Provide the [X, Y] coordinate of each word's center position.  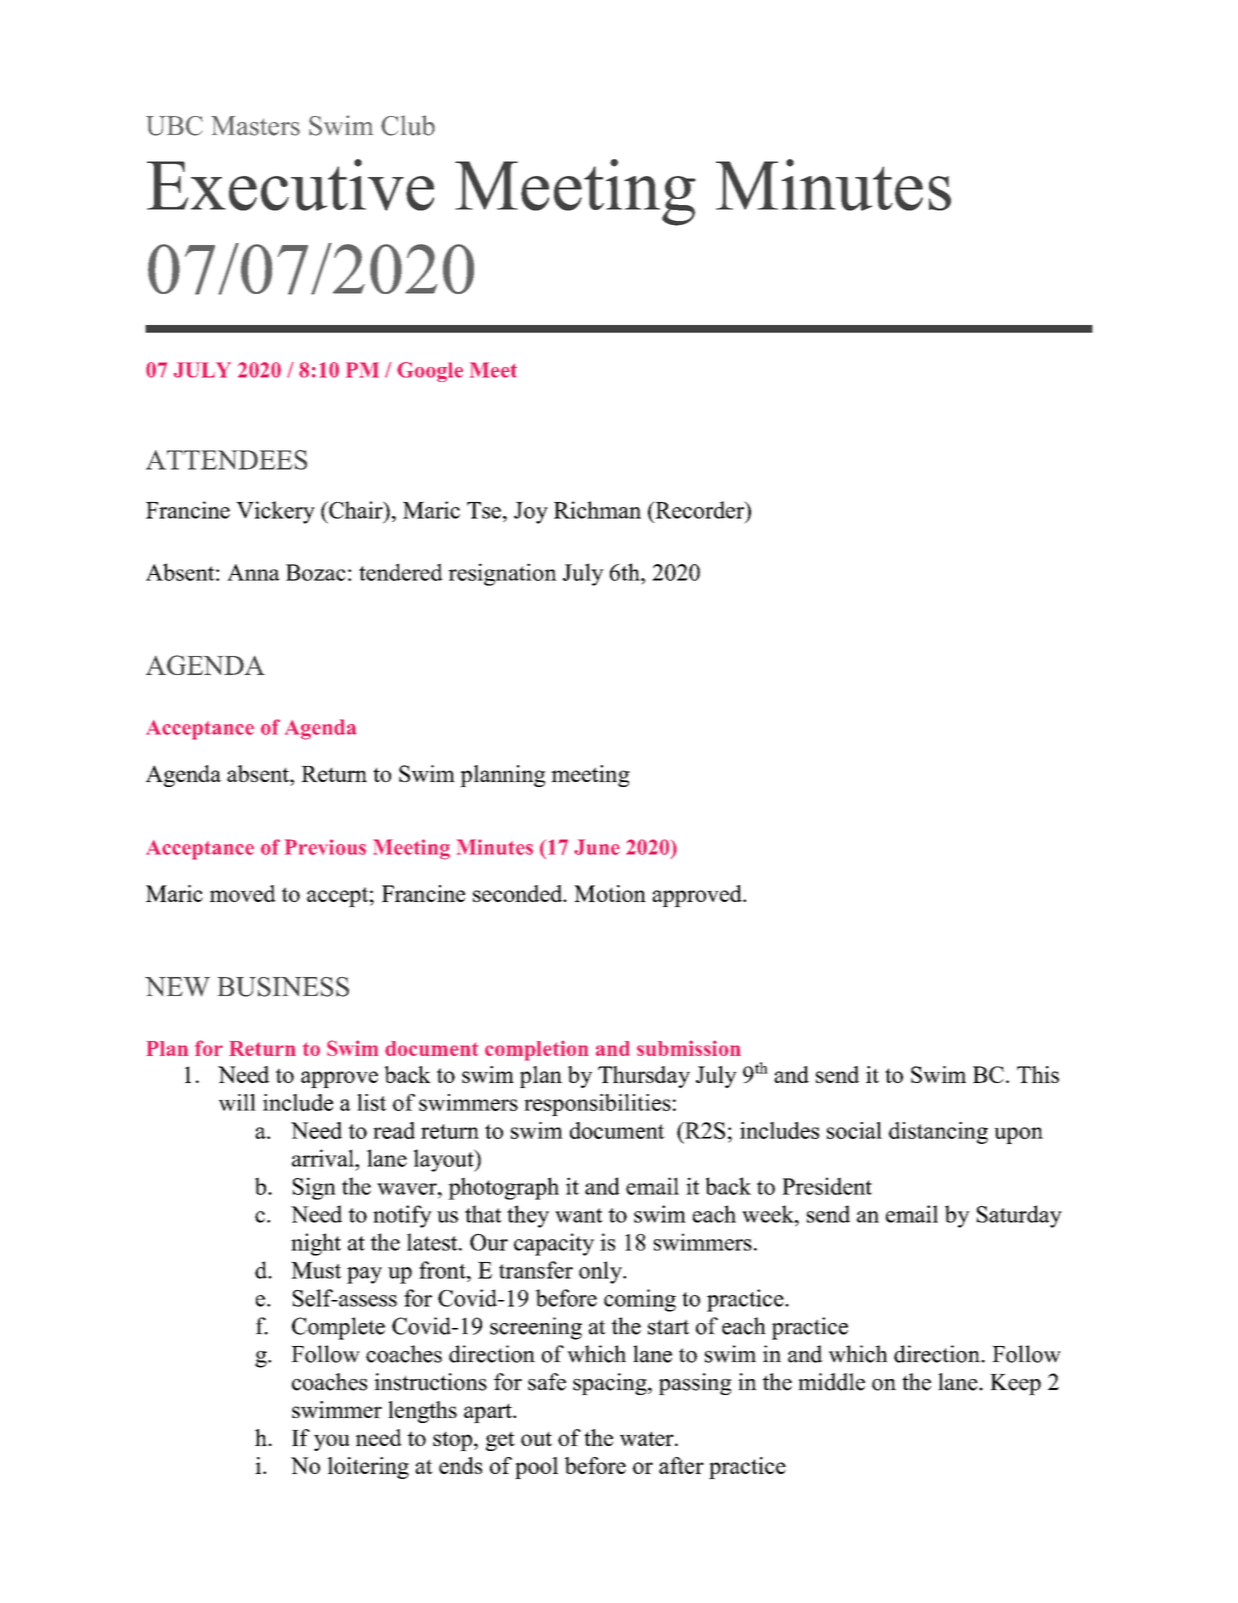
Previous [325, 847]
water [648, 1438]
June [597, 847]
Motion [610, 893]
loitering [368, 1468]
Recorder [700, 510]
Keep [1015, 1384]
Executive [290, 185]
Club [408, 125]
